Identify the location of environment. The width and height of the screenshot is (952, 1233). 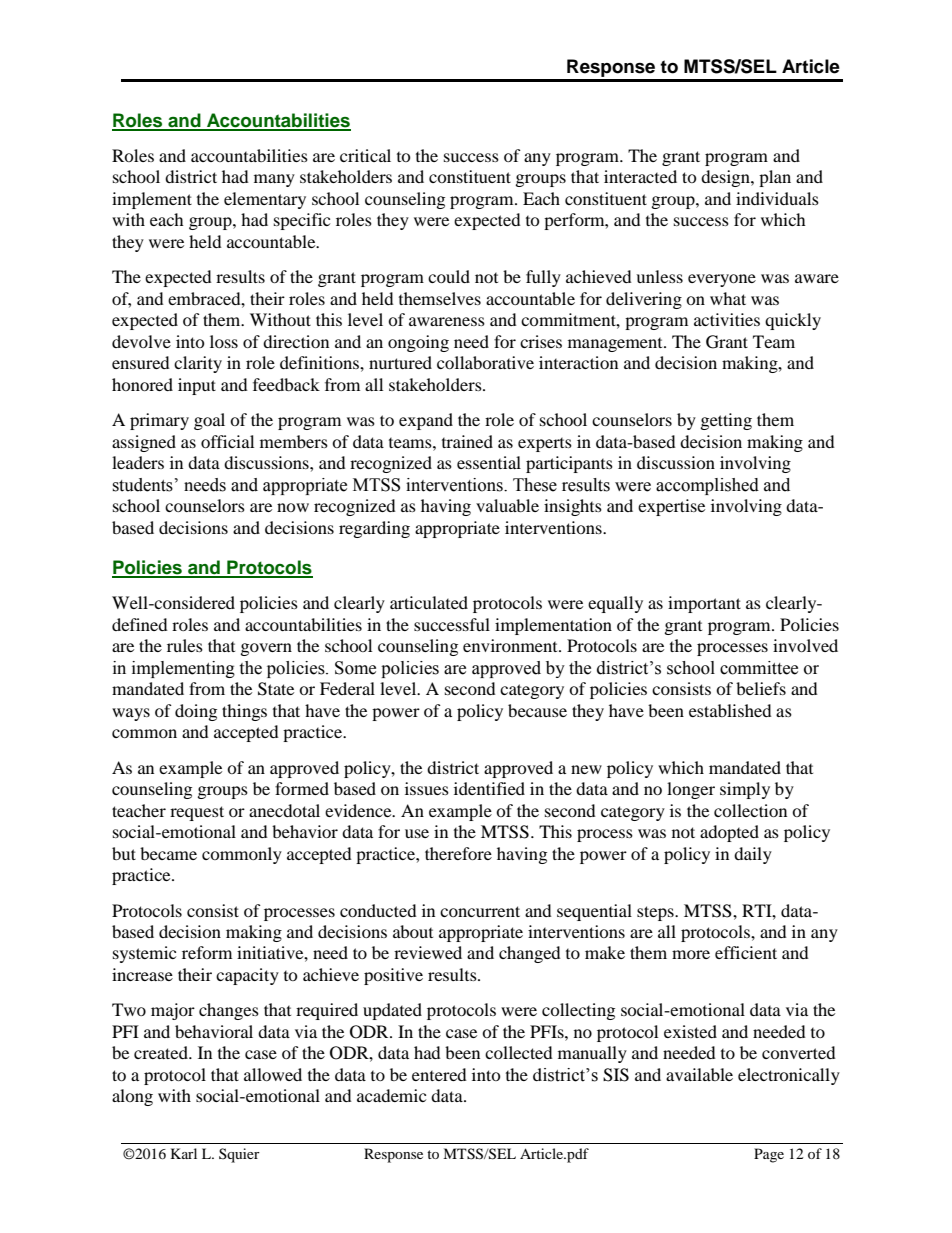
(511, 645).
